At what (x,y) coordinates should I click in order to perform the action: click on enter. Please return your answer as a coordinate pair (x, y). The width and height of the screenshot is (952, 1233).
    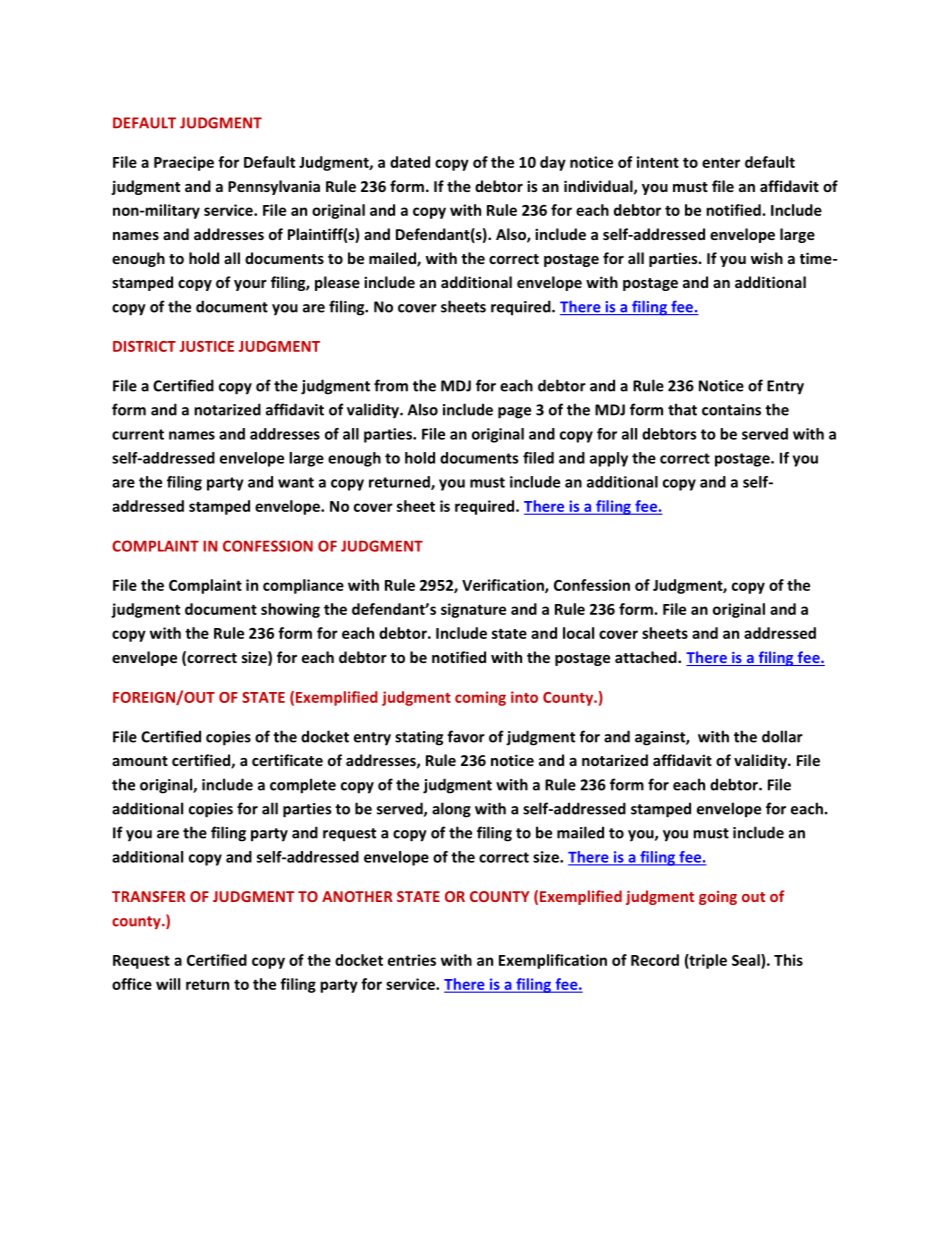
    Looking at the image, I should click on (721, 163).
